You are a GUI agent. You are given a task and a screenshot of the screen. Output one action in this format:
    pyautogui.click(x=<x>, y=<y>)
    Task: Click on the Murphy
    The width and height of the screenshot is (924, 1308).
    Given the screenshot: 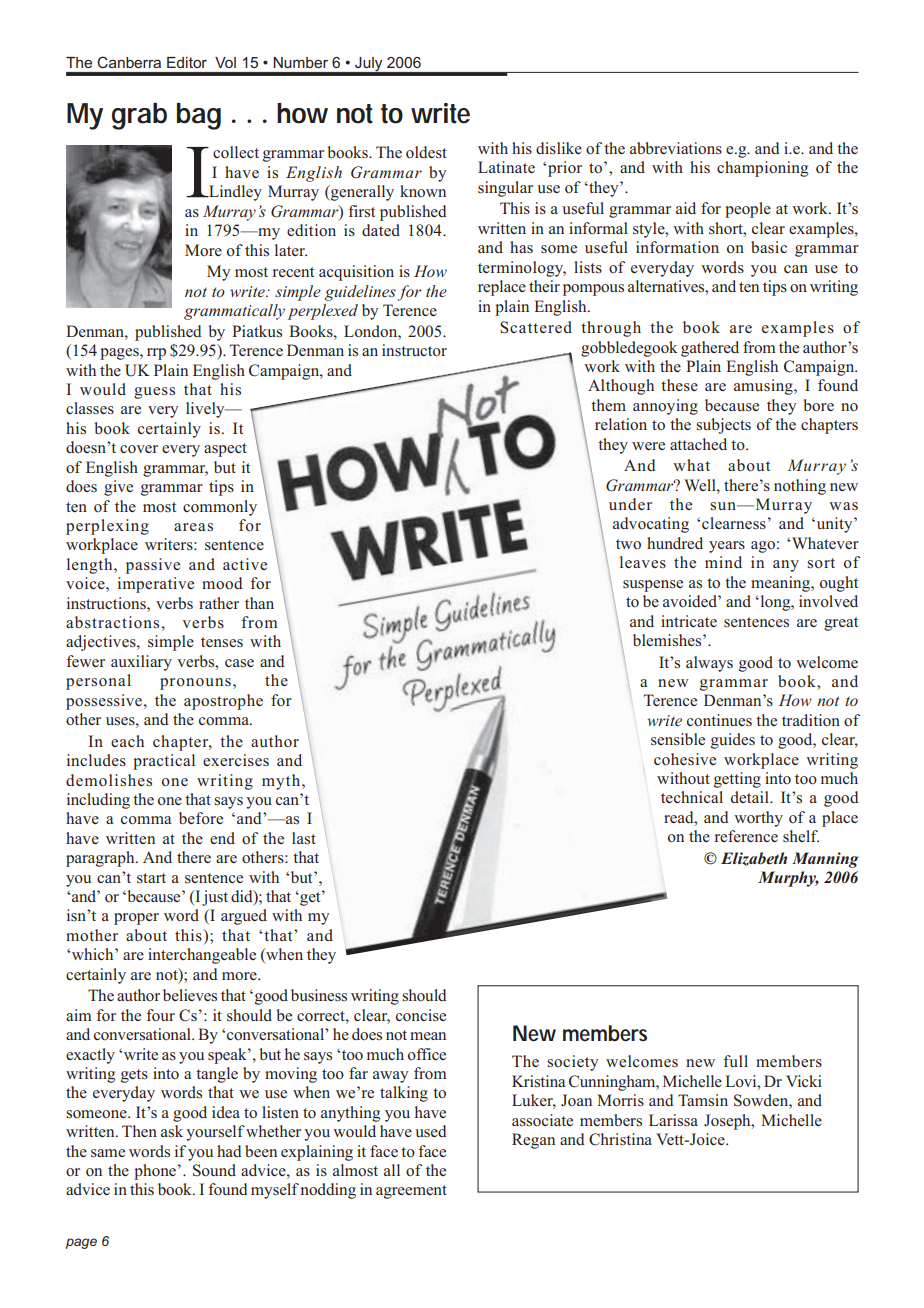 What is the action you would take?
    pyautogui.click(x=788, y=879)
